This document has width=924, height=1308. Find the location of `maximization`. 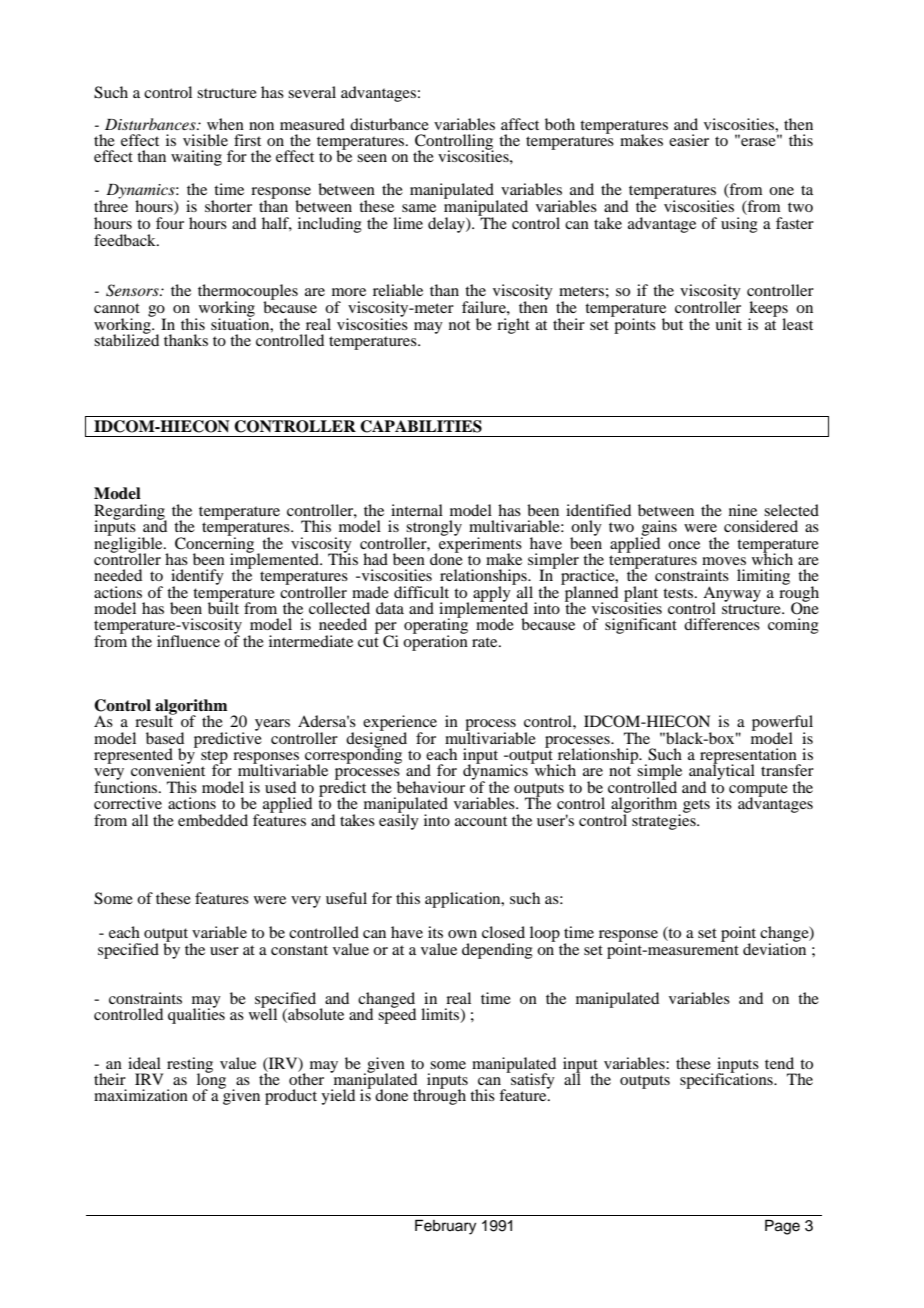

maximization is located at coordinates (141, 1095).
